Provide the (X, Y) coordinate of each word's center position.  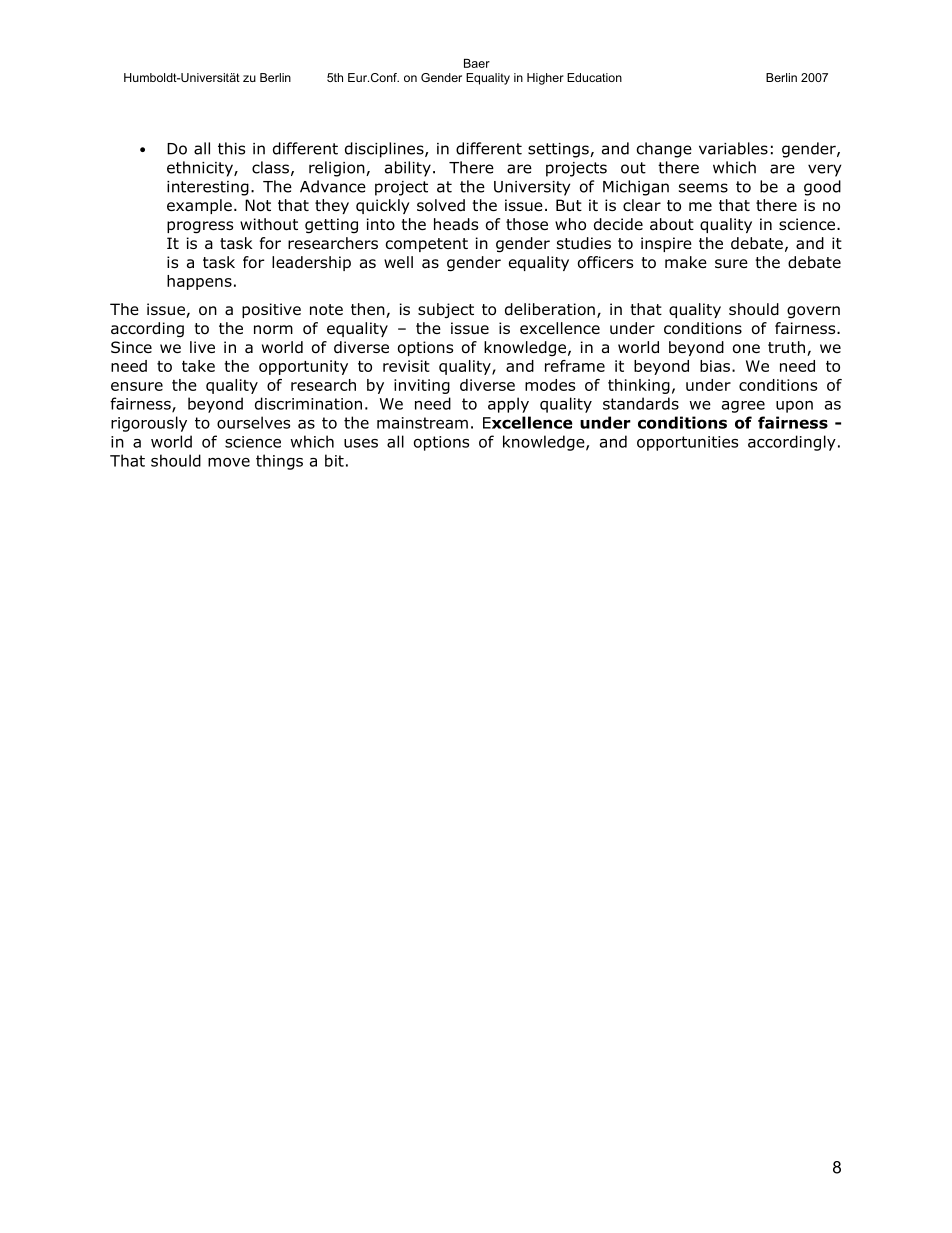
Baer (477, 63)
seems (703, 188)
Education (594, 77)
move (229, 462)
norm (273, 330)
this (231, 148)
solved (441, 205)
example (199, 206)
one (746, 349)
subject (446, 310)
